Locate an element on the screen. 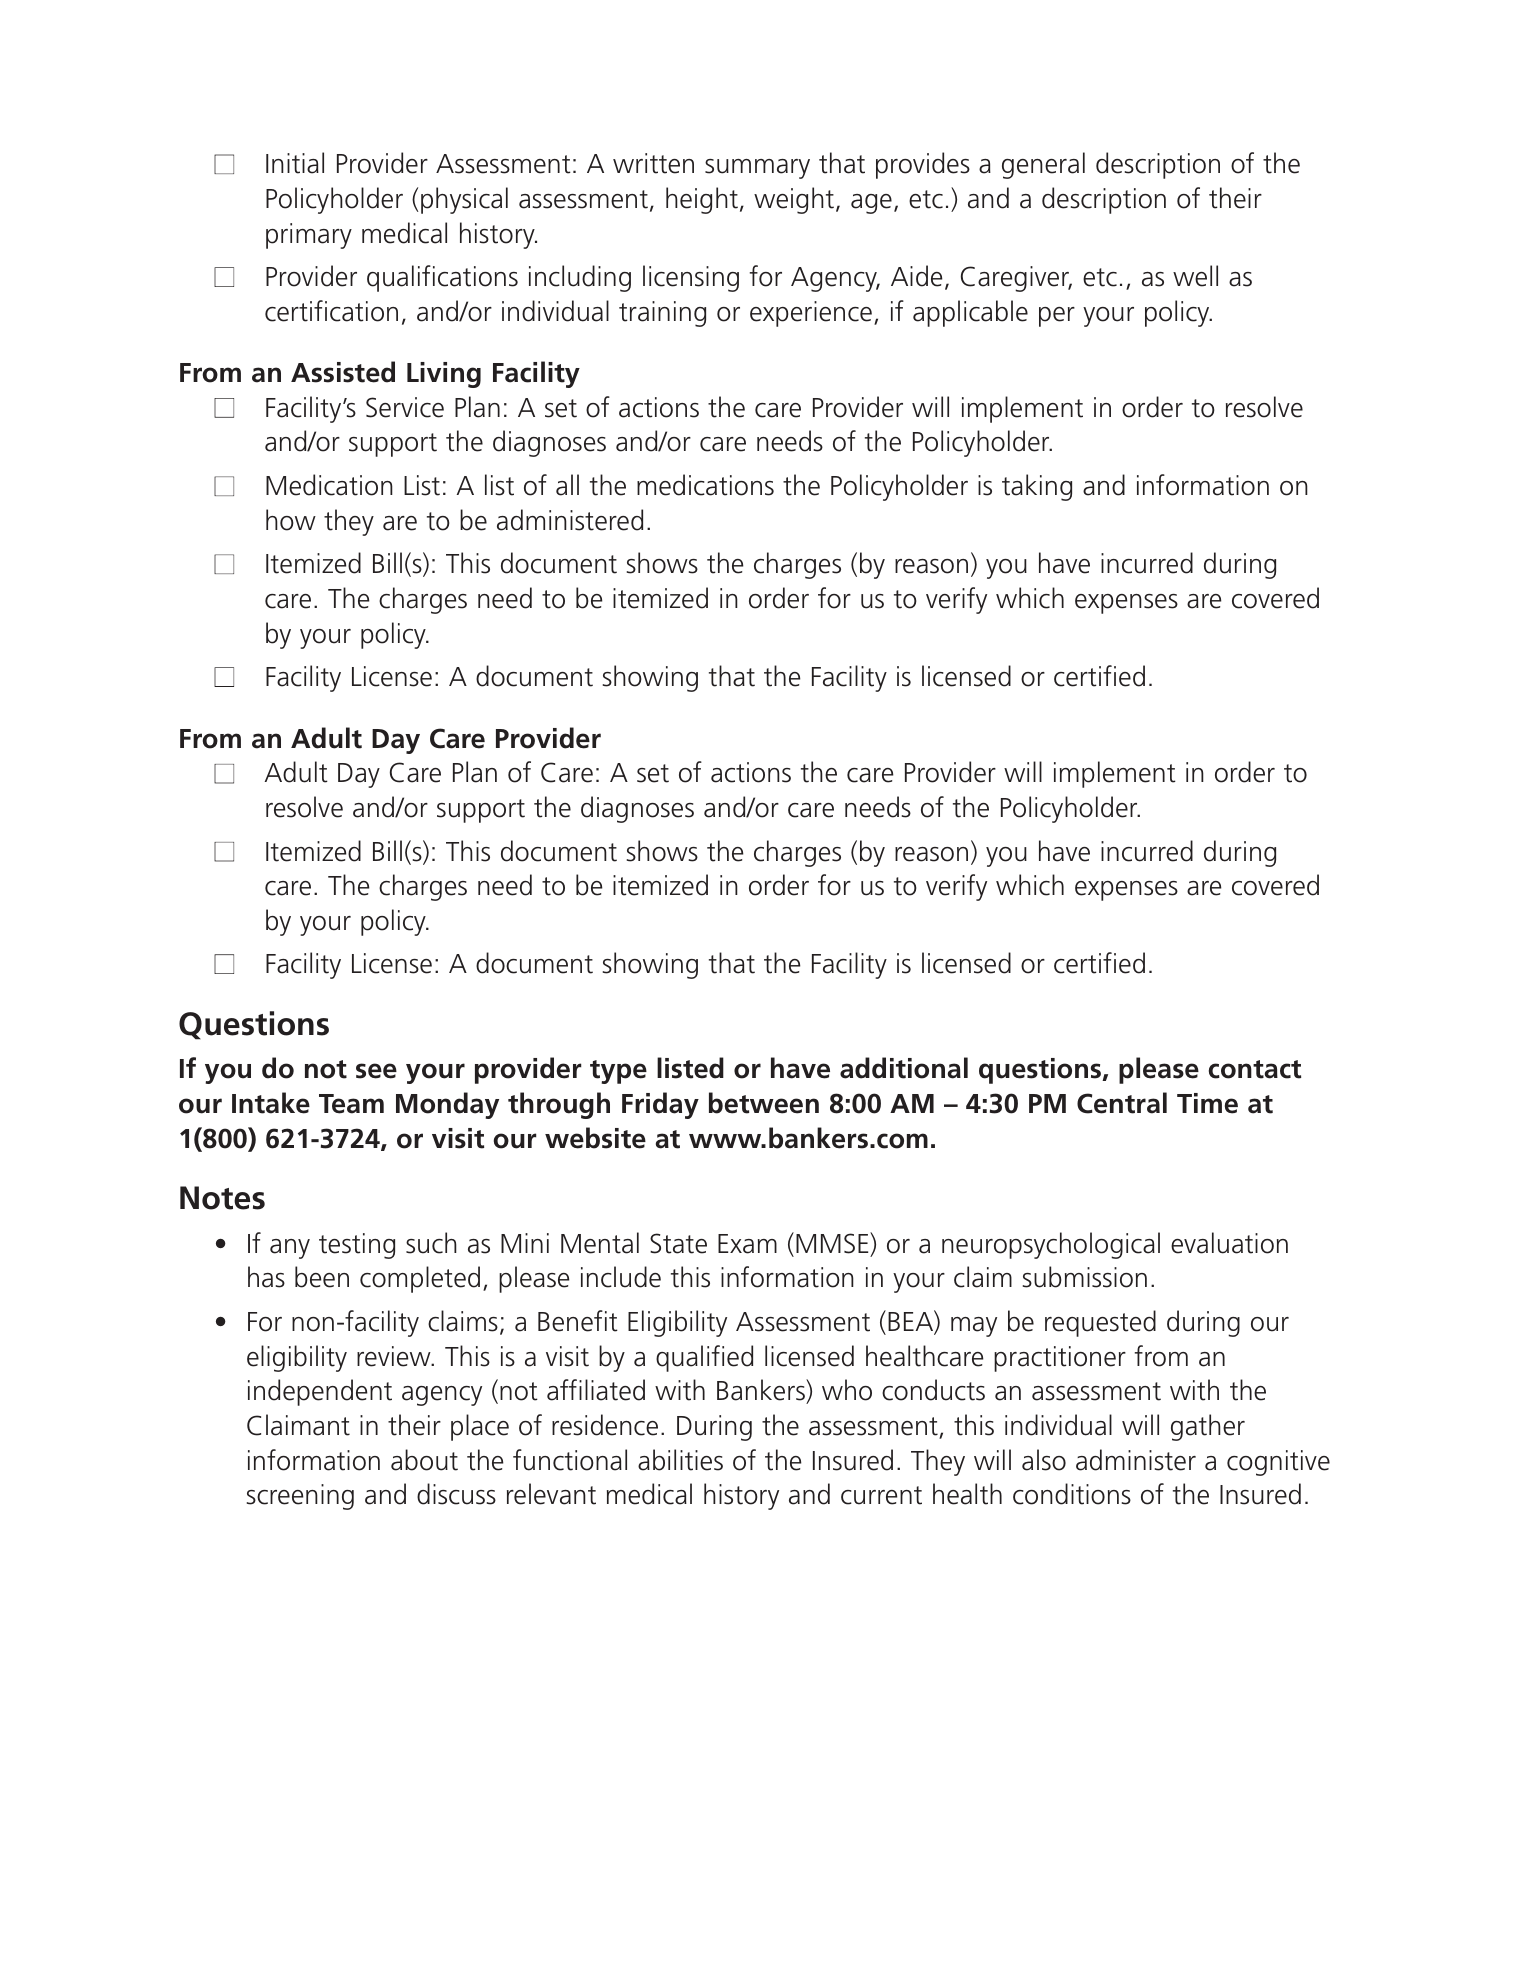 The image size is (1515, 1961). Central is located at coordinates (1122, 1103).
